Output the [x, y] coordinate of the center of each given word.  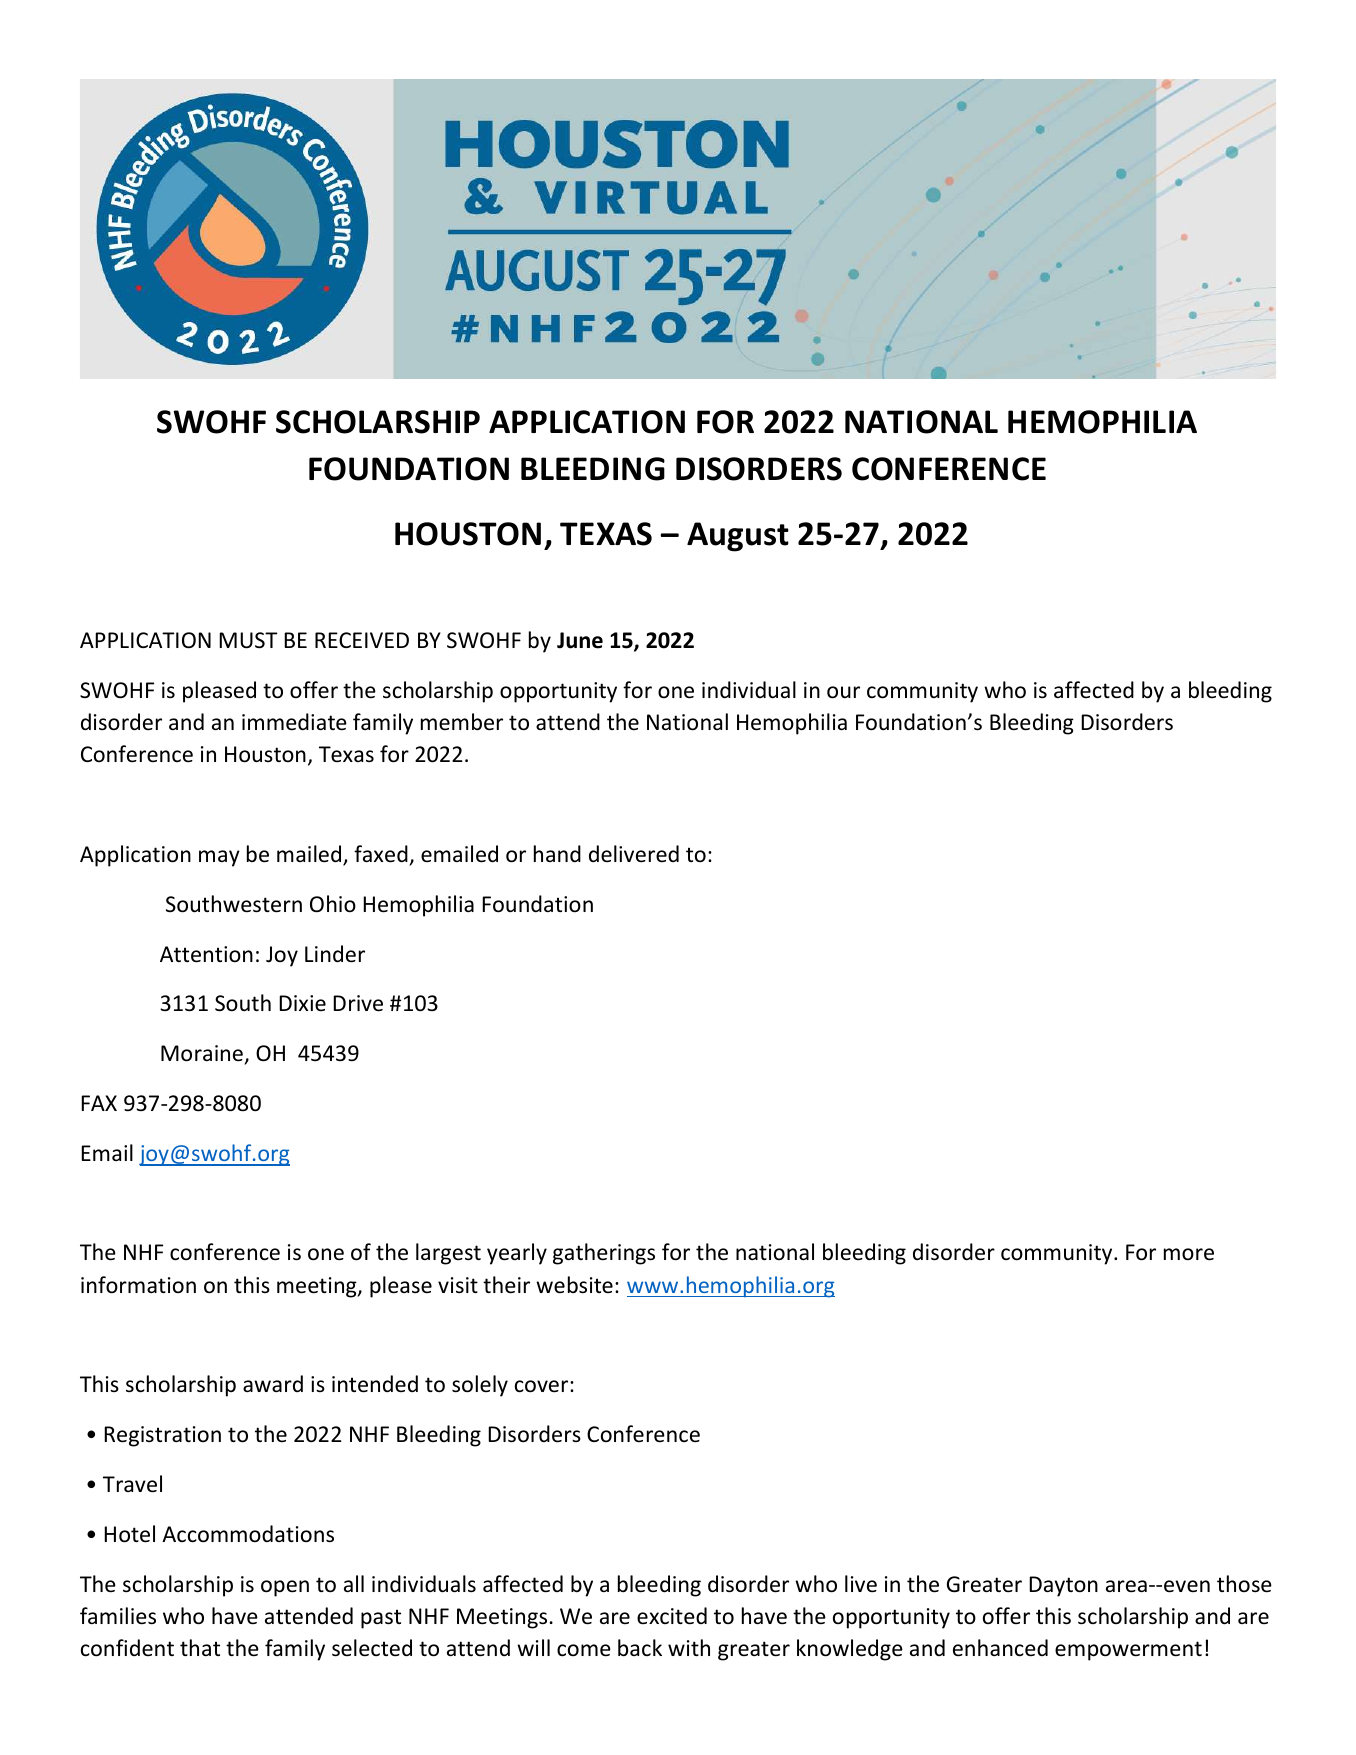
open [285, 1588]
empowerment [1128, 1651]
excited [672, 1616]
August [738, 537]
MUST [248, 640]
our [843, 692]
